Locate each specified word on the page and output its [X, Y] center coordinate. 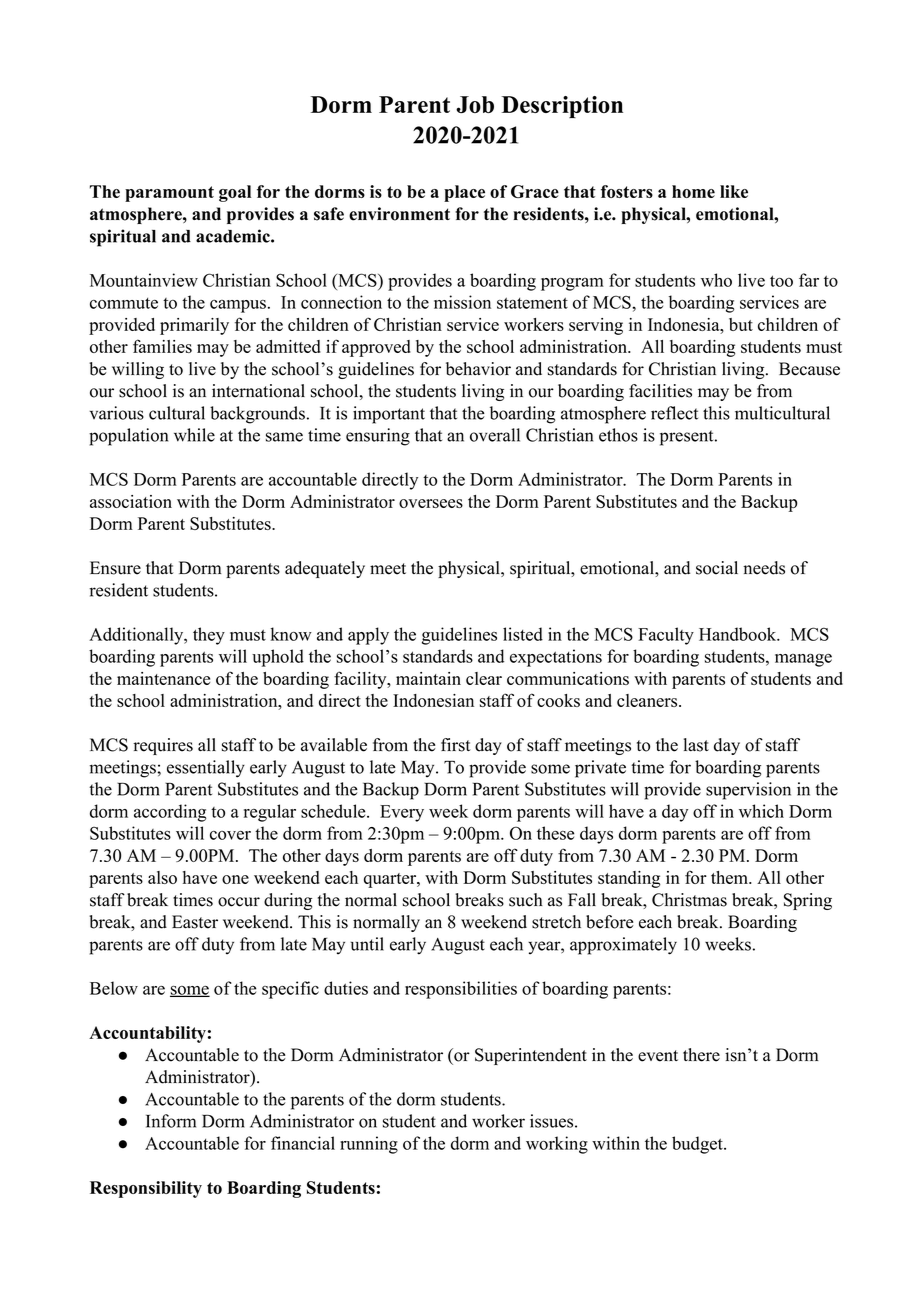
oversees [431, 503]
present [686, 438]
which [761, 811]
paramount [169, 194]
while [194, 435]
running [369, 1145]
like [734, 191]
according [170, 813]
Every [402, 813]
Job [475, 104]
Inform [171, 1121]
